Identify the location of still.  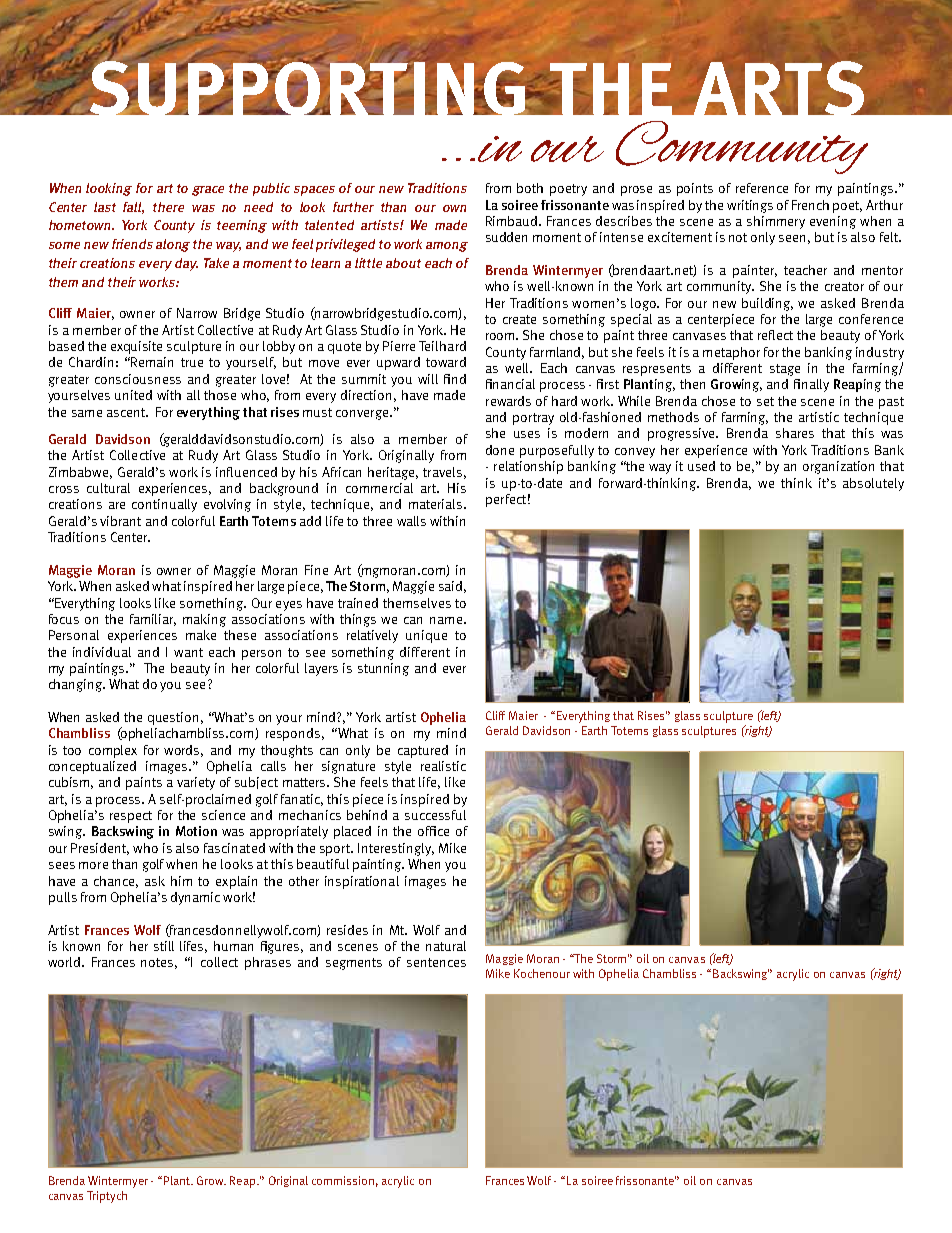
(164, 946).
